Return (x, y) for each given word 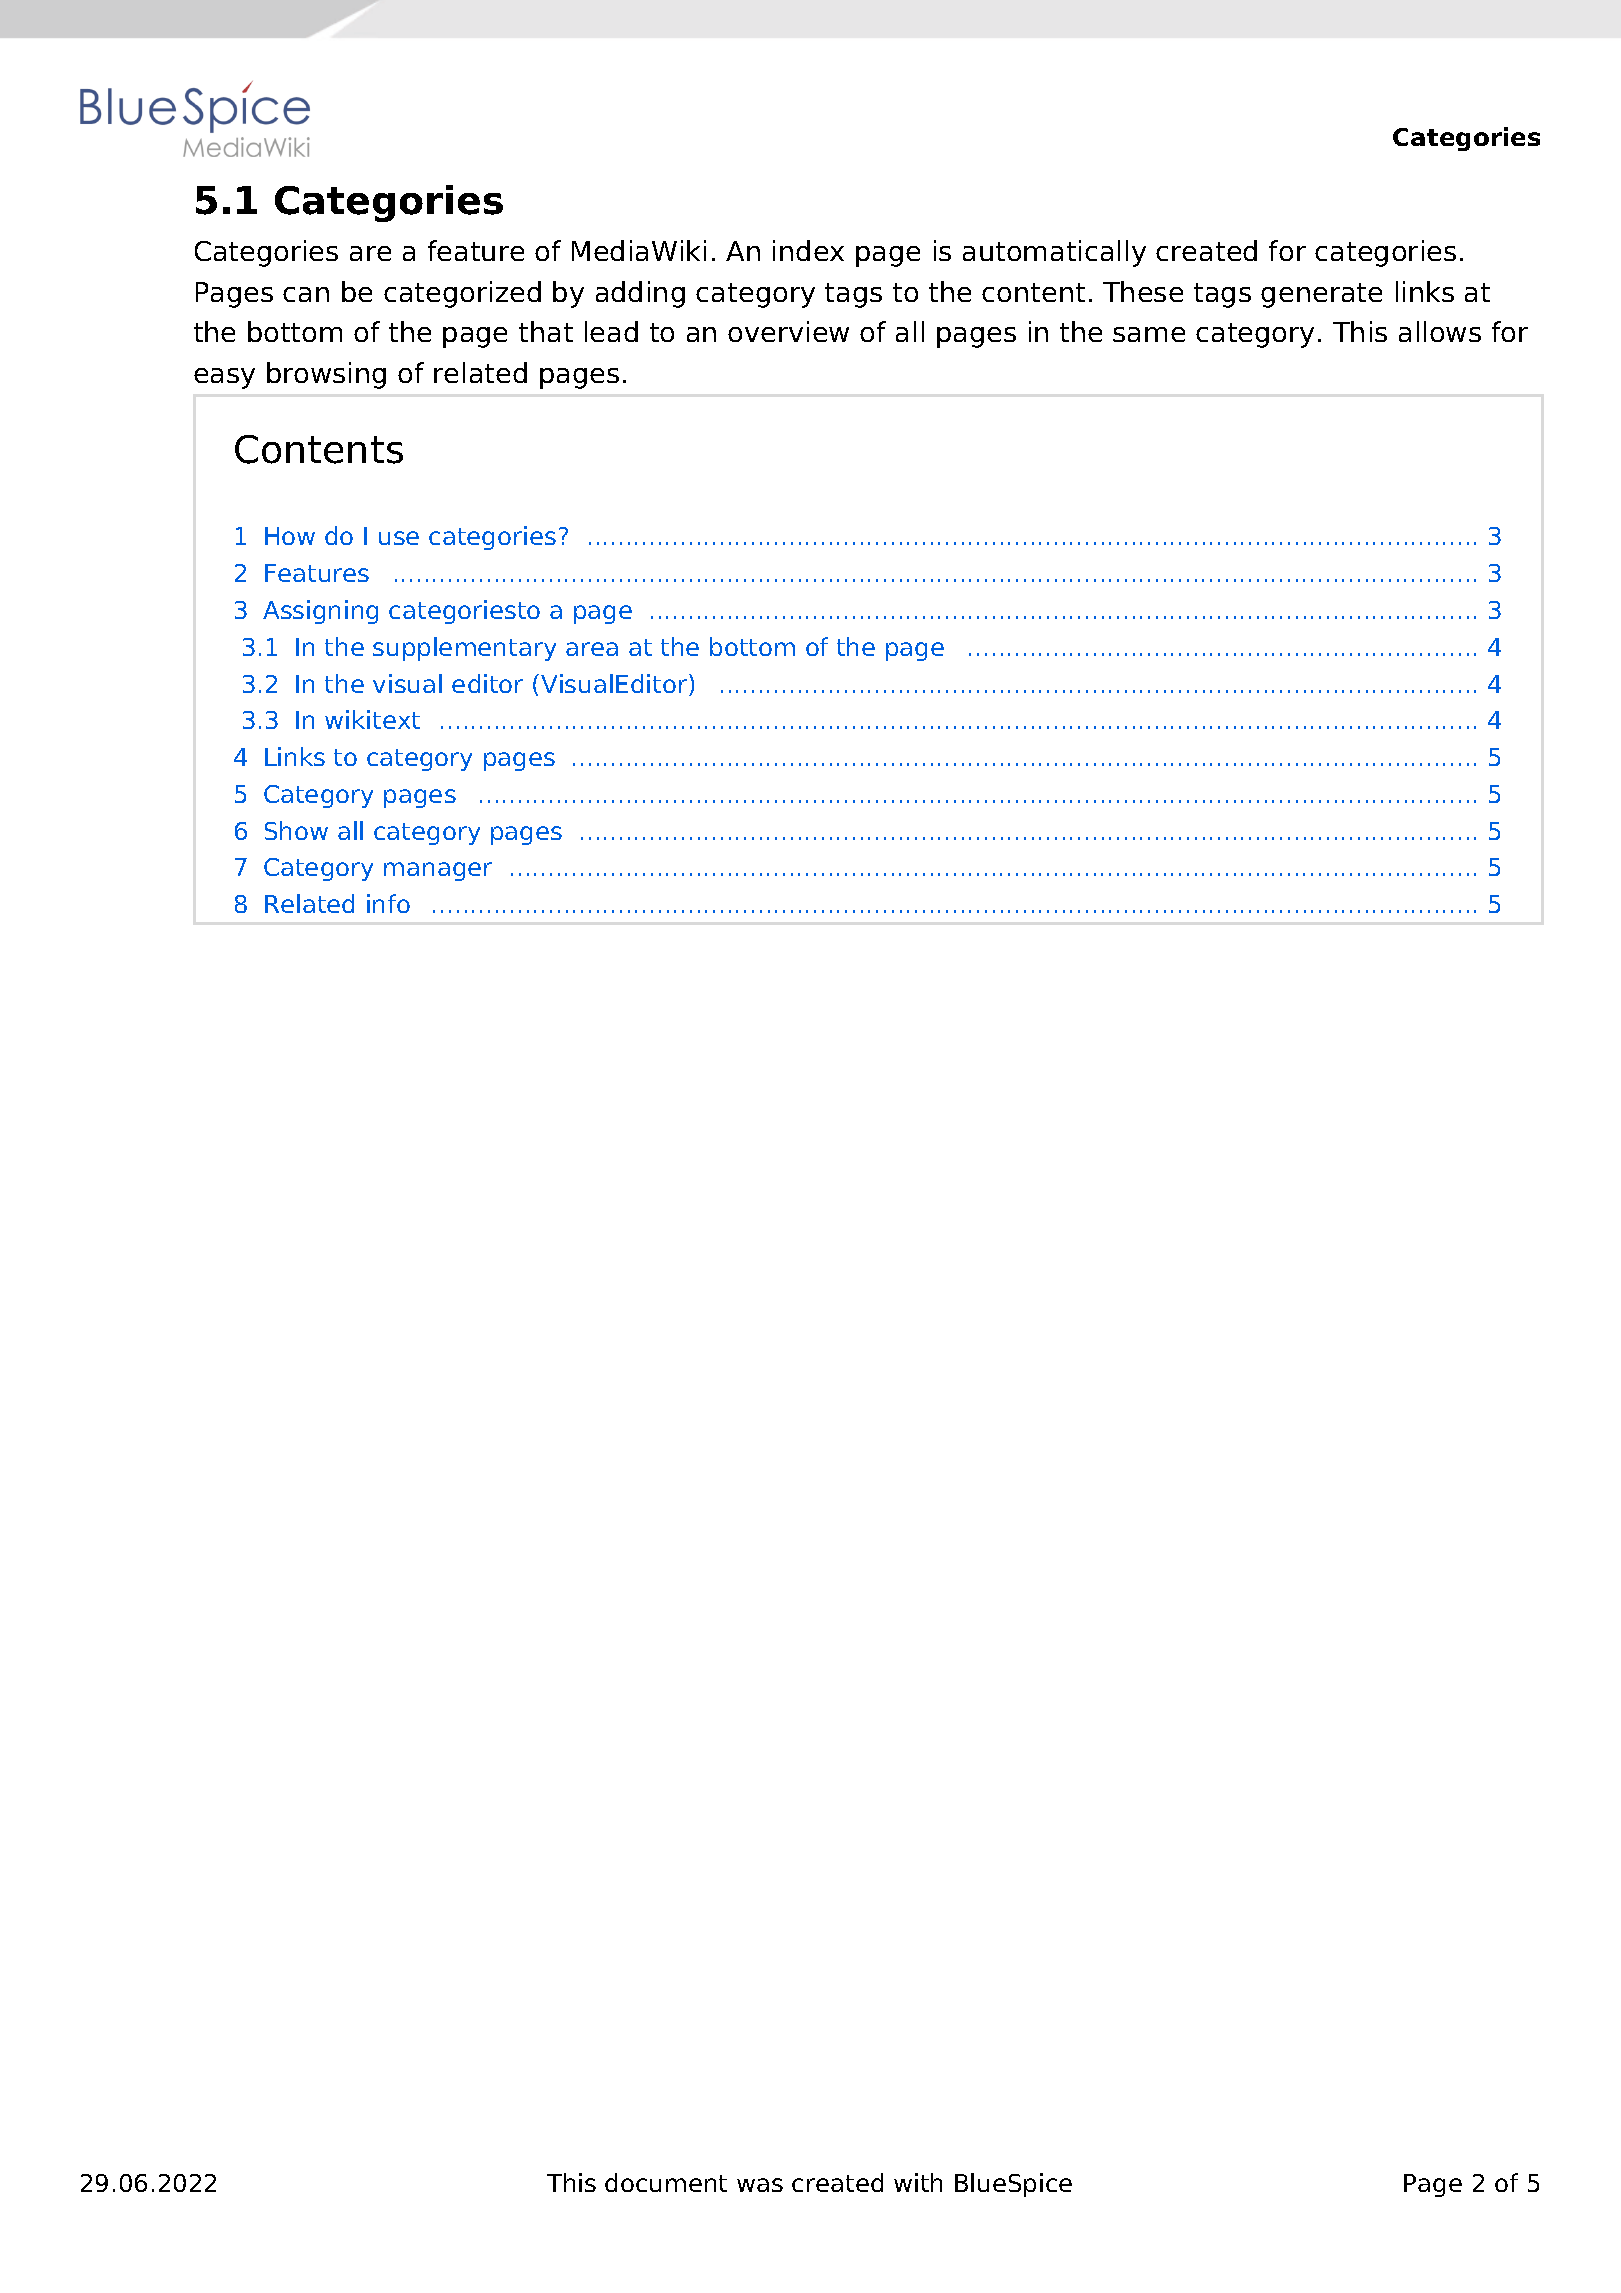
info (388, 903)
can (306, 294)
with (918, 2182)
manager (438, 871)
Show (296, 830)
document (666, 2182)
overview (788, 331)
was (760, 2185)
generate (1321, 295)
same (1149, 334)
